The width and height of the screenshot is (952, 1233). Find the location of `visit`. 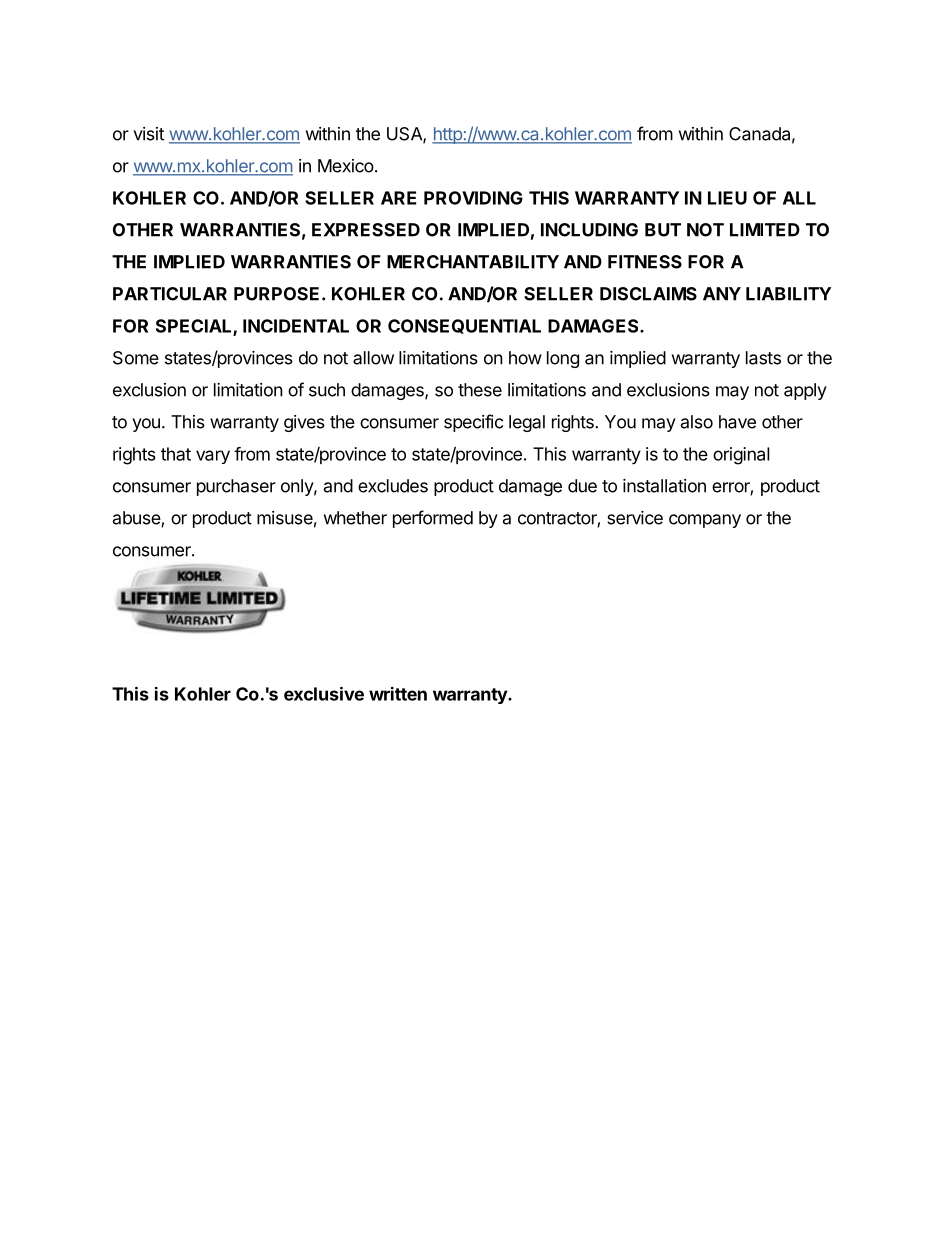

visit is located at coordinates (148, 134).
